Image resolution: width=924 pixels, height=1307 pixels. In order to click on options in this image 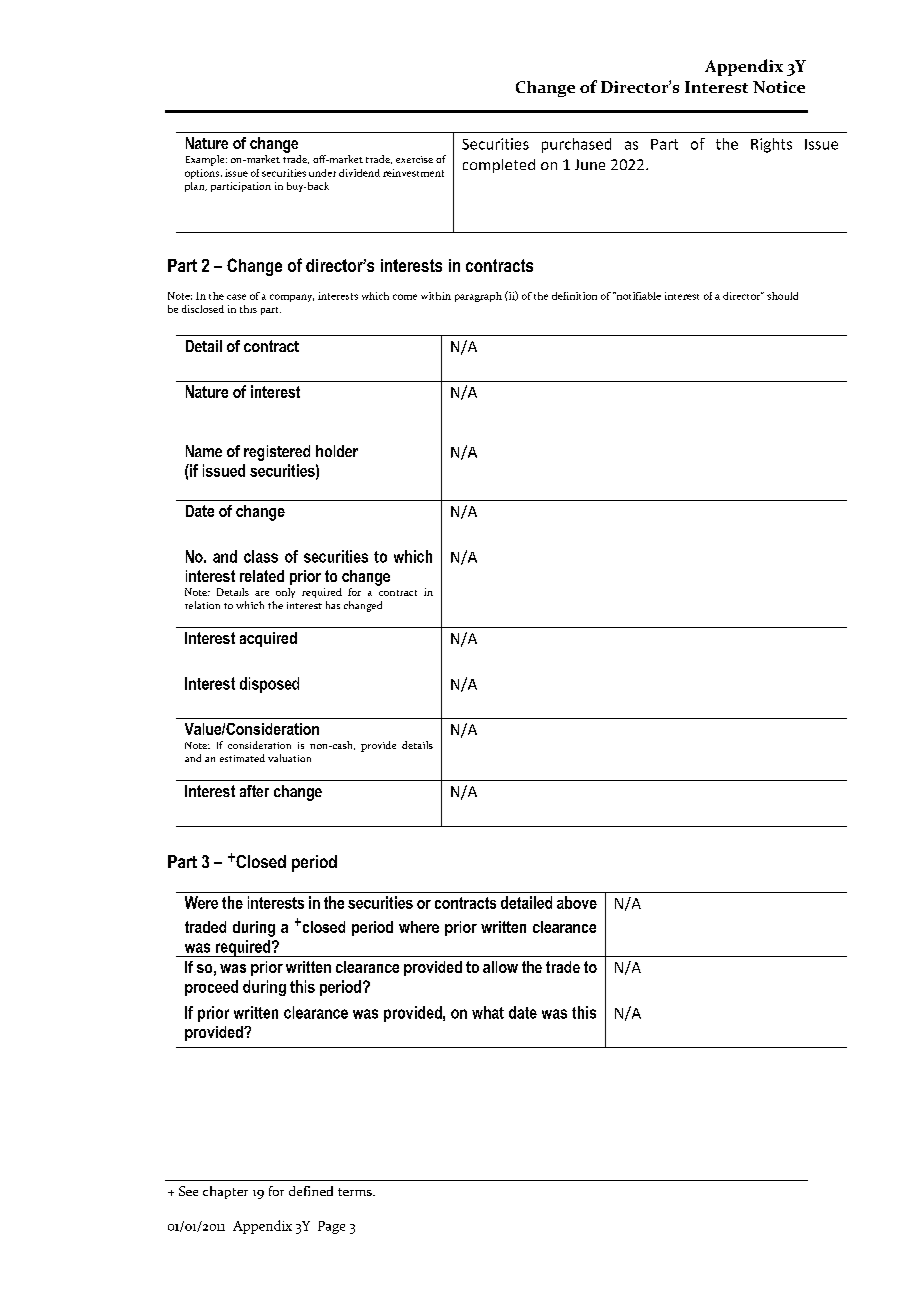, I will do `click(203, 174)`.
